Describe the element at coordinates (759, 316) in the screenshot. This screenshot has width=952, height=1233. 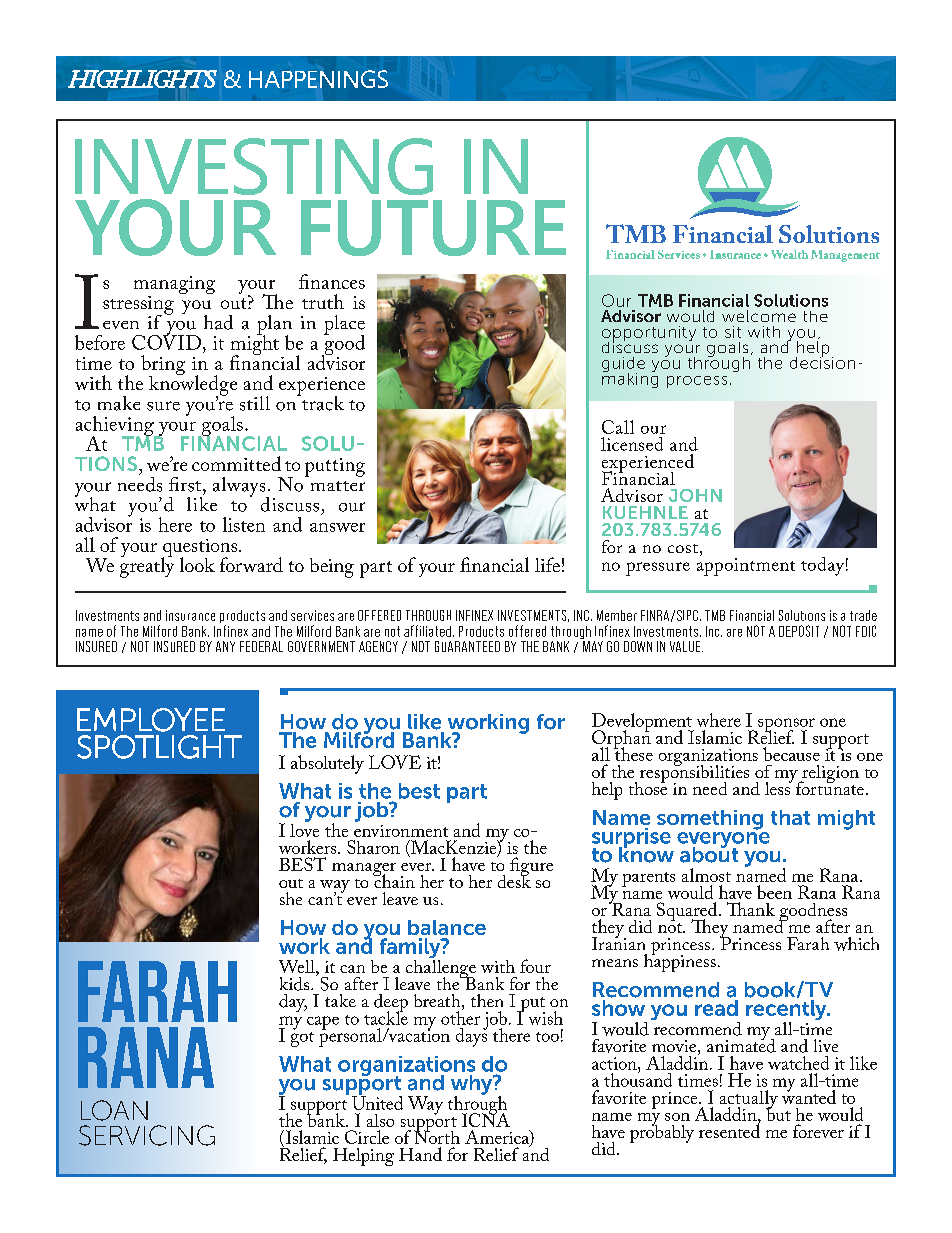
I see `welcome` at that location.
